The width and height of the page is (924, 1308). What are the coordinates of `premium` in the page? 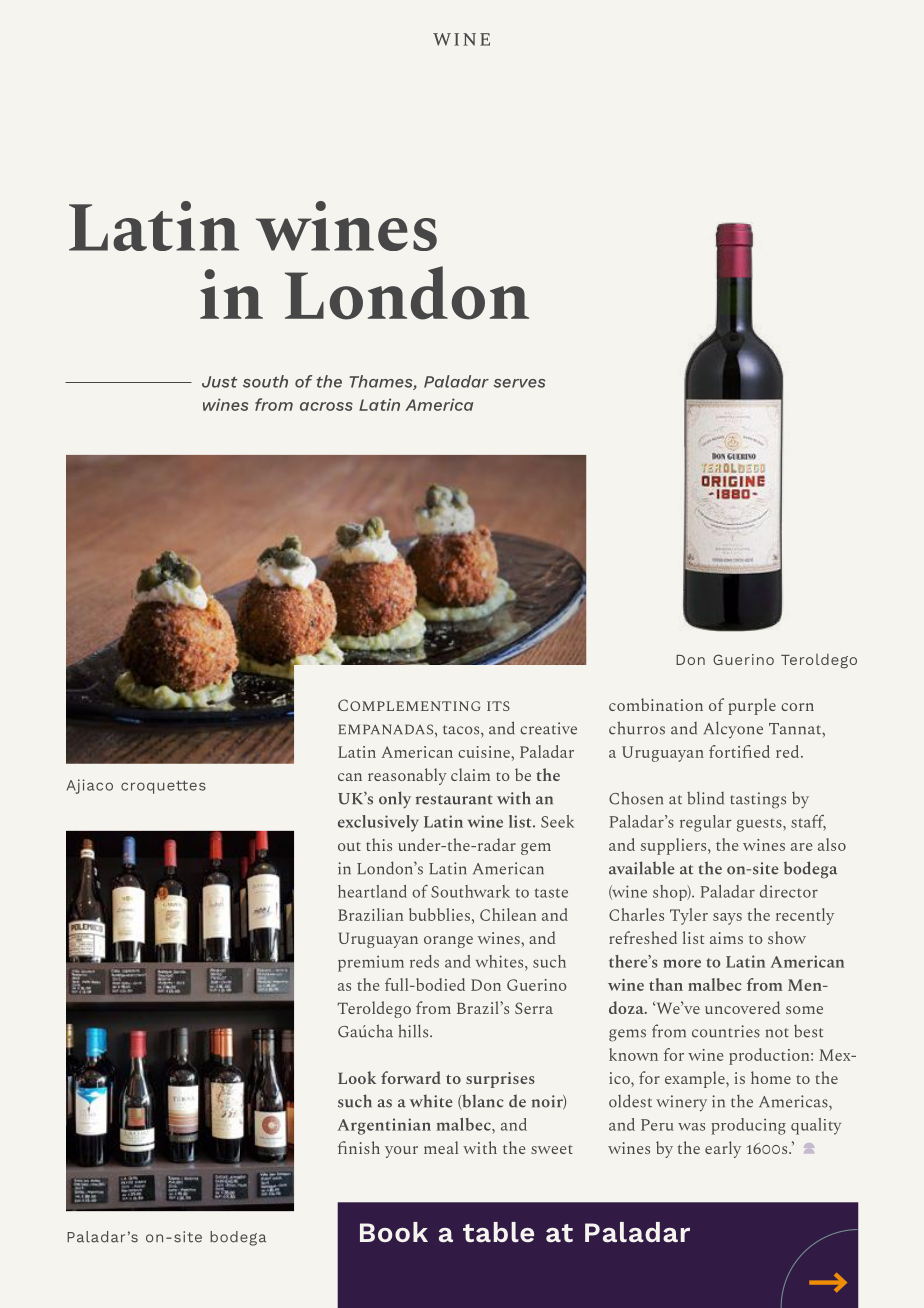 It's located at (371, 963).
